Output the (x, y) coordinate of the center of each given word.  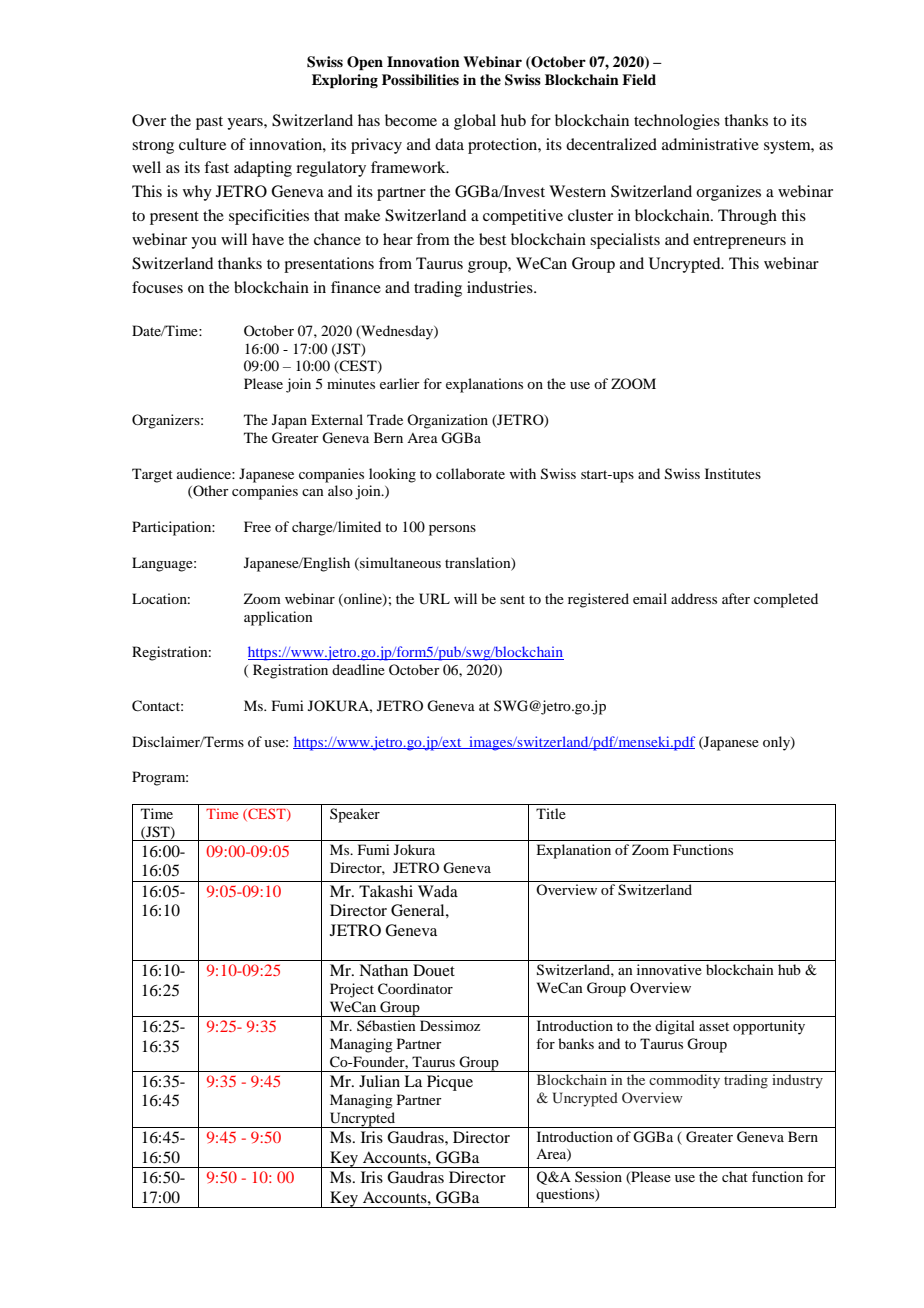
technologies (677, 122)
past (209, 123)
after (736, 598)
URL (434, 599)
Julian (379, 1081)
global (475, 122)
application (278, 618)
